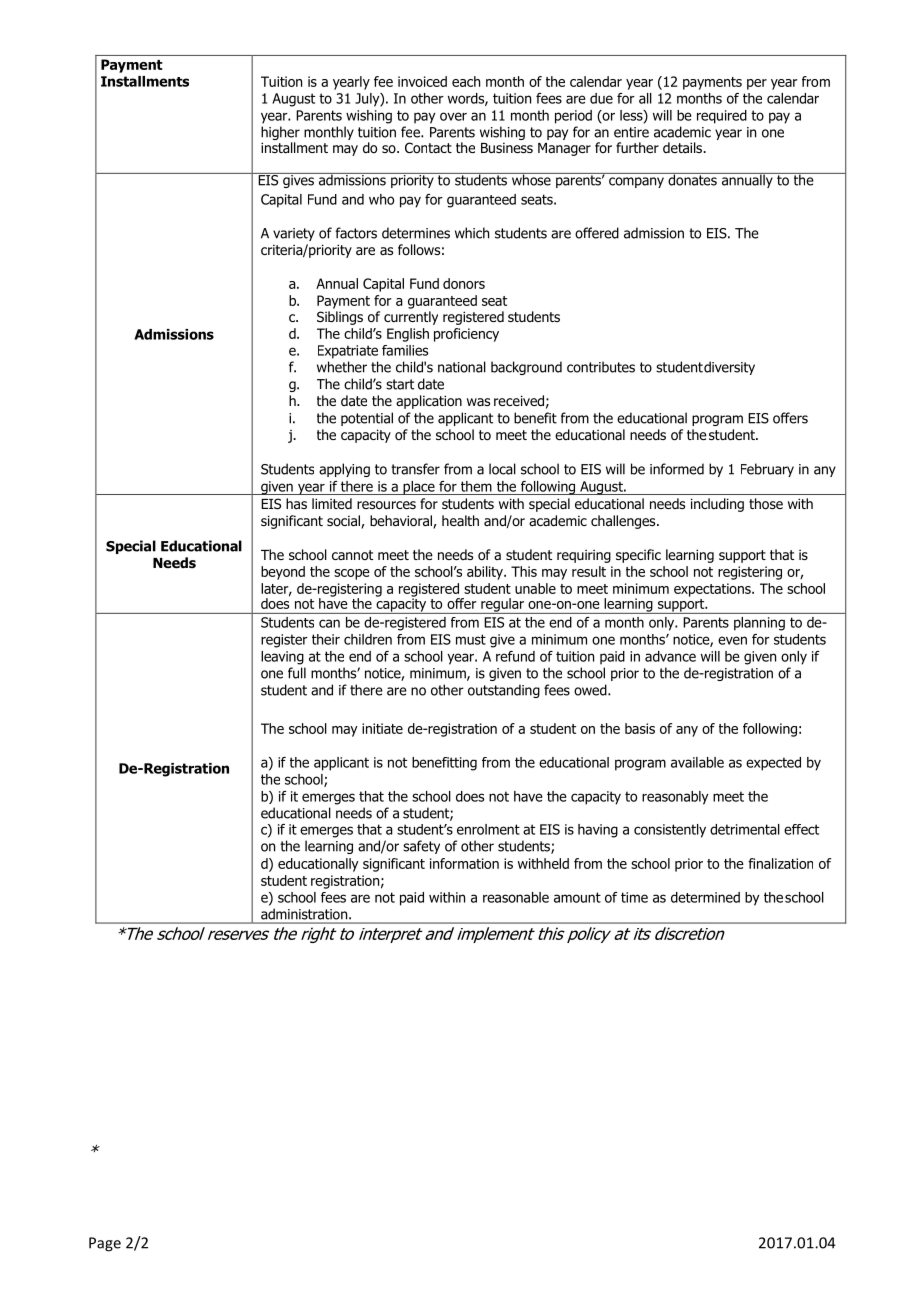 The image size is (924, 1307). I want to click on over, so click(453, 116).
